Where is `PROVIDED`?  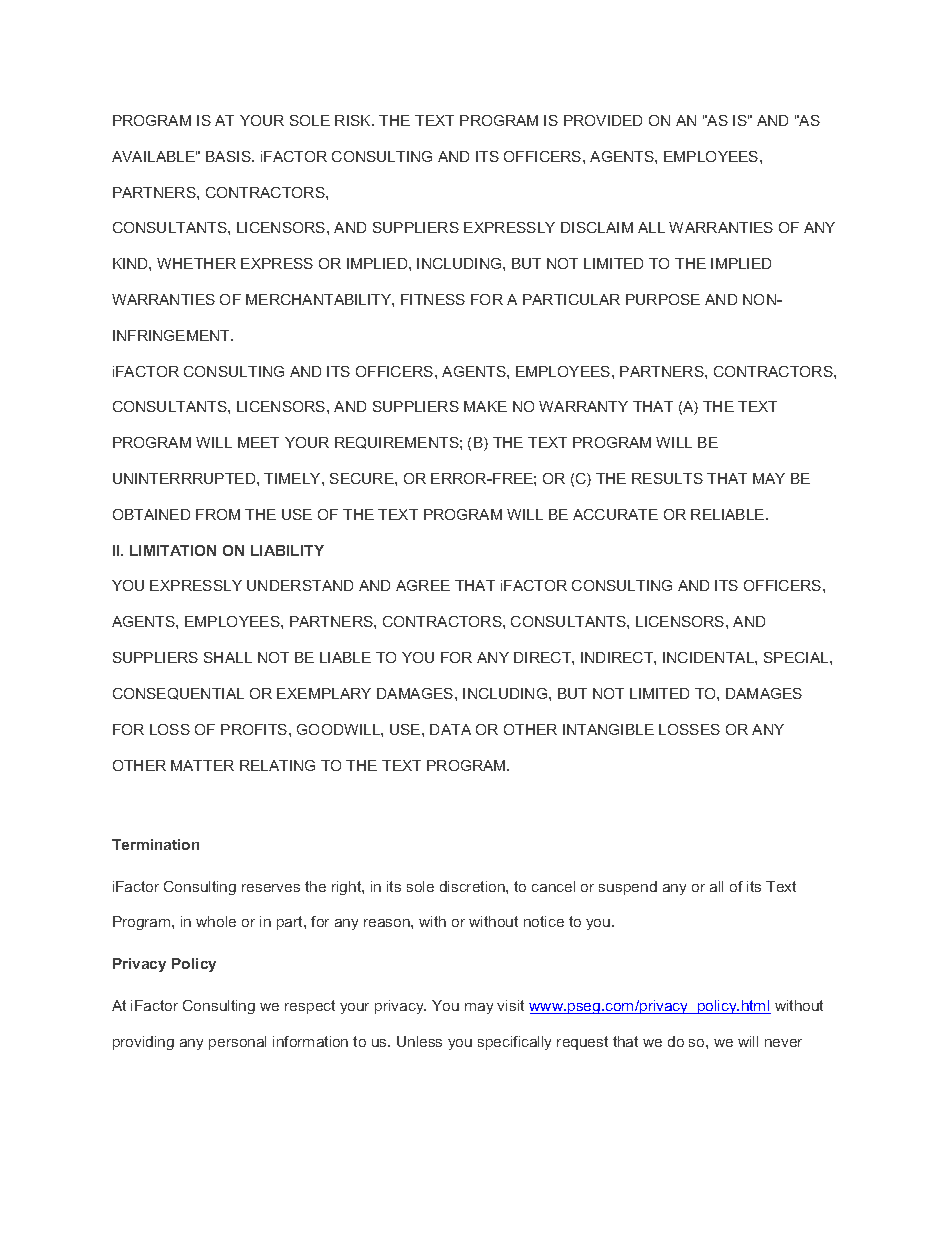
PROVIDED is located at coordinates (603, 120).
